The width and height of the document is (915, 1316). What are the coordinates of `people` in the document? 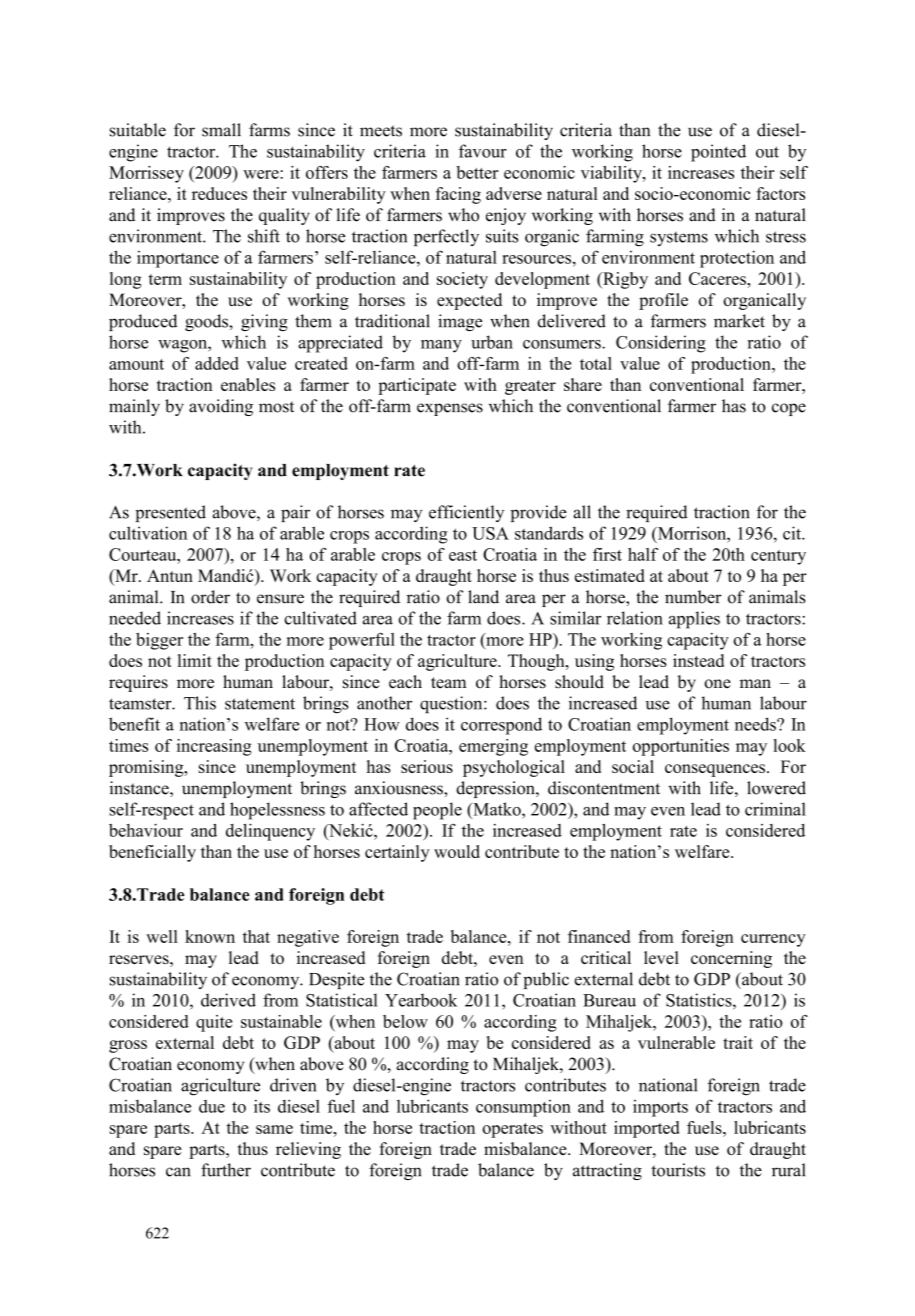 It's located at (437, 811).
